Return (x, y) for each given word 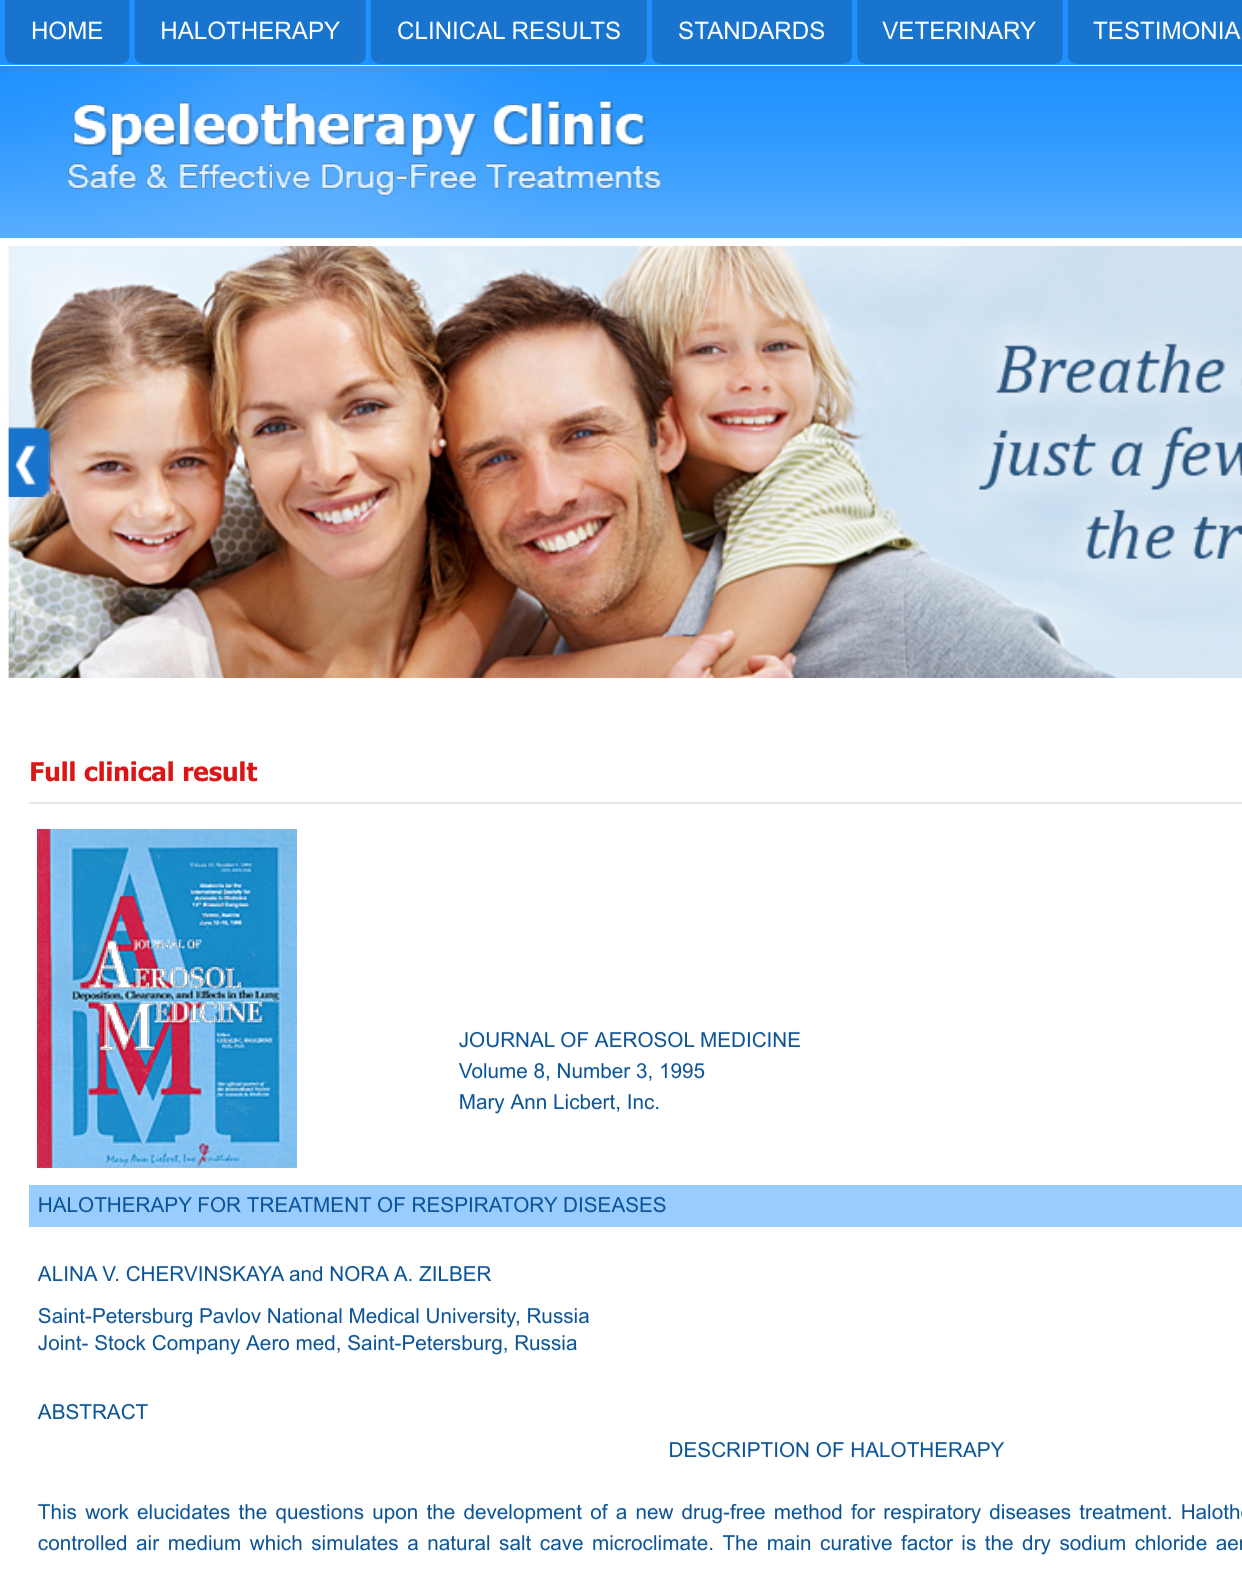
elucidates (184, 1511)
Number (594, 1070)
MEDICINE (750, 1039)
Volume (493, 1070)
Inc (642, 1101)
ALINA (68, 1273)
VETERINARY (959, 30)
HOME (67, 30)
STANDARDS (751, 30)
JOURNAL (507, 1039)
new (655, 1513)
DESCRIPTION (739, 1449)
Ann (528, 1101)
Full (53, 771)
